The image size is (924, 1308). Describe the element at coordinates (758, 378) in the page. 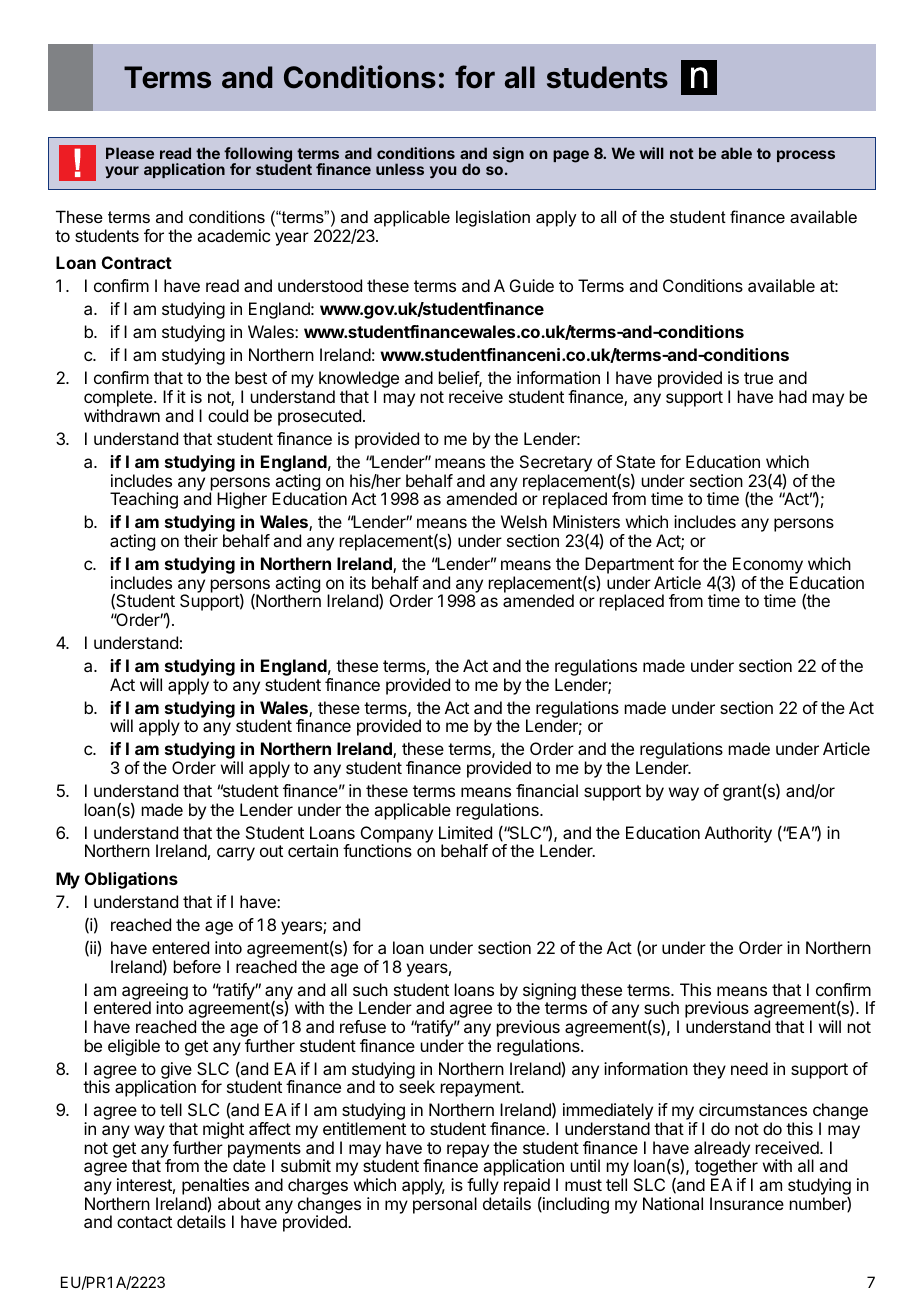

I see `true` at that location.
